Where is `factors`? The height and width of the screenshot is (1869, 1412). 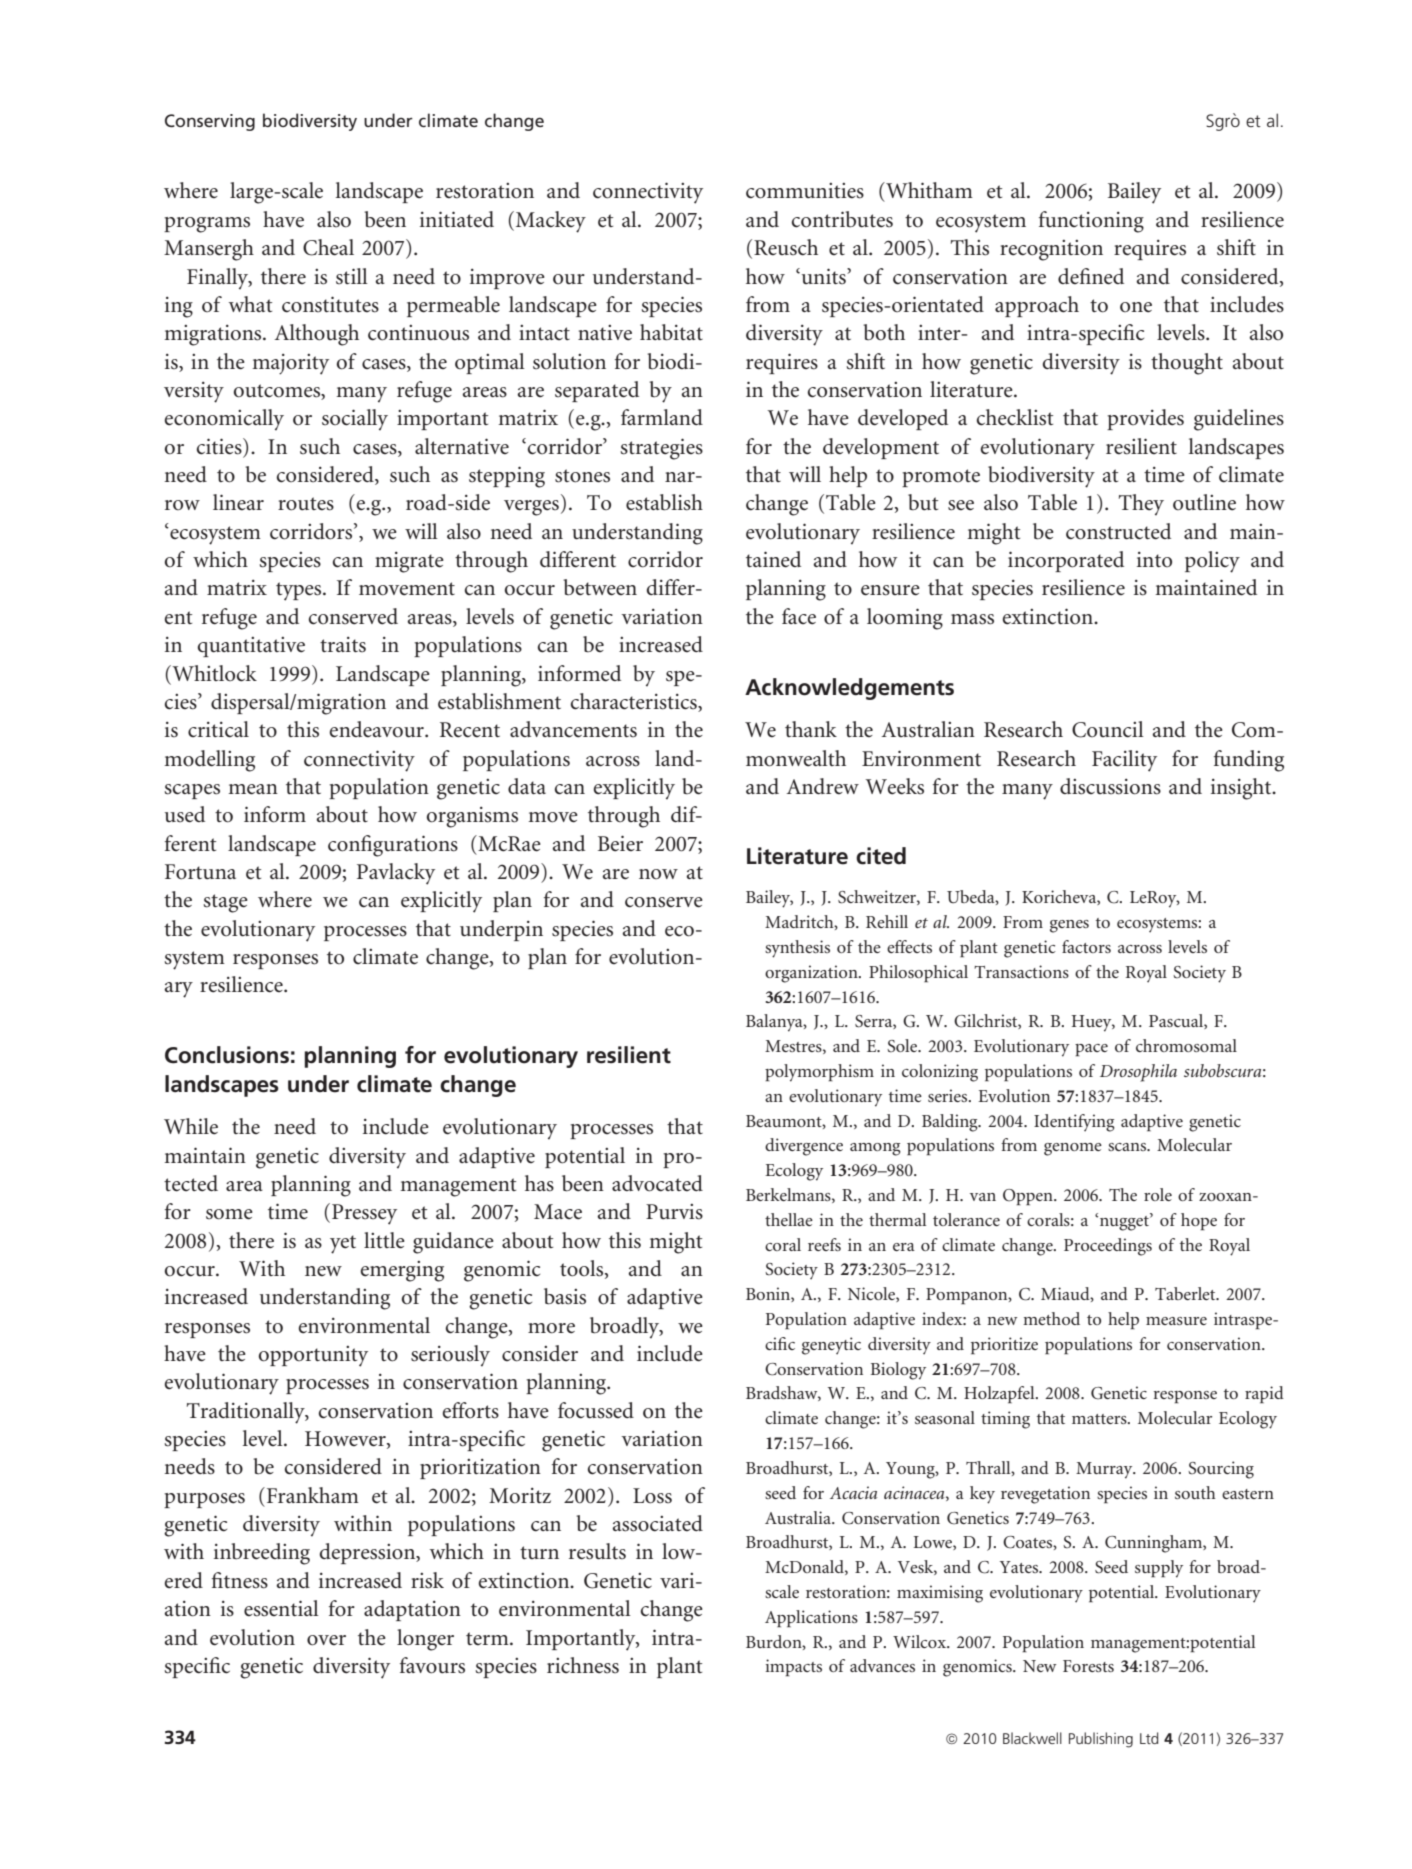 factors is located at coordinates (1086, 946).
